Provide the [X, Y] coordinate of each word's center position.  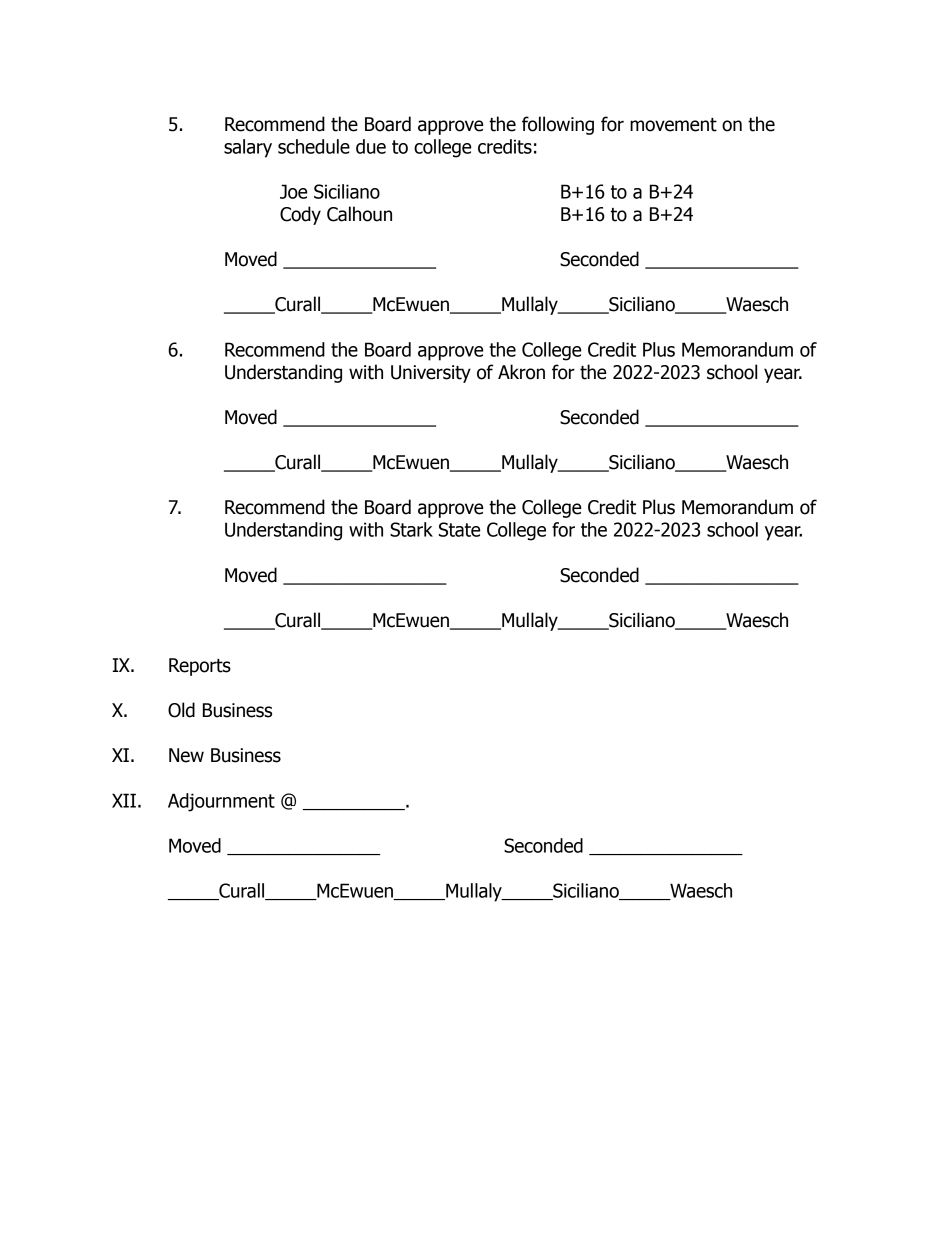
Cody [300, 215]
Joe [293, 191]
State [459, 529]
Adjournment [221, 802]
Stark [411, 529]
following [558, 125]
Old [181, 710]
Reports [200, 667]
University [431, 374]
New [186, 755]
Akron [521, 372]
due [371, 146]
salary [248, 148]
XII [124, 800]
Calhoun [359, 214]
